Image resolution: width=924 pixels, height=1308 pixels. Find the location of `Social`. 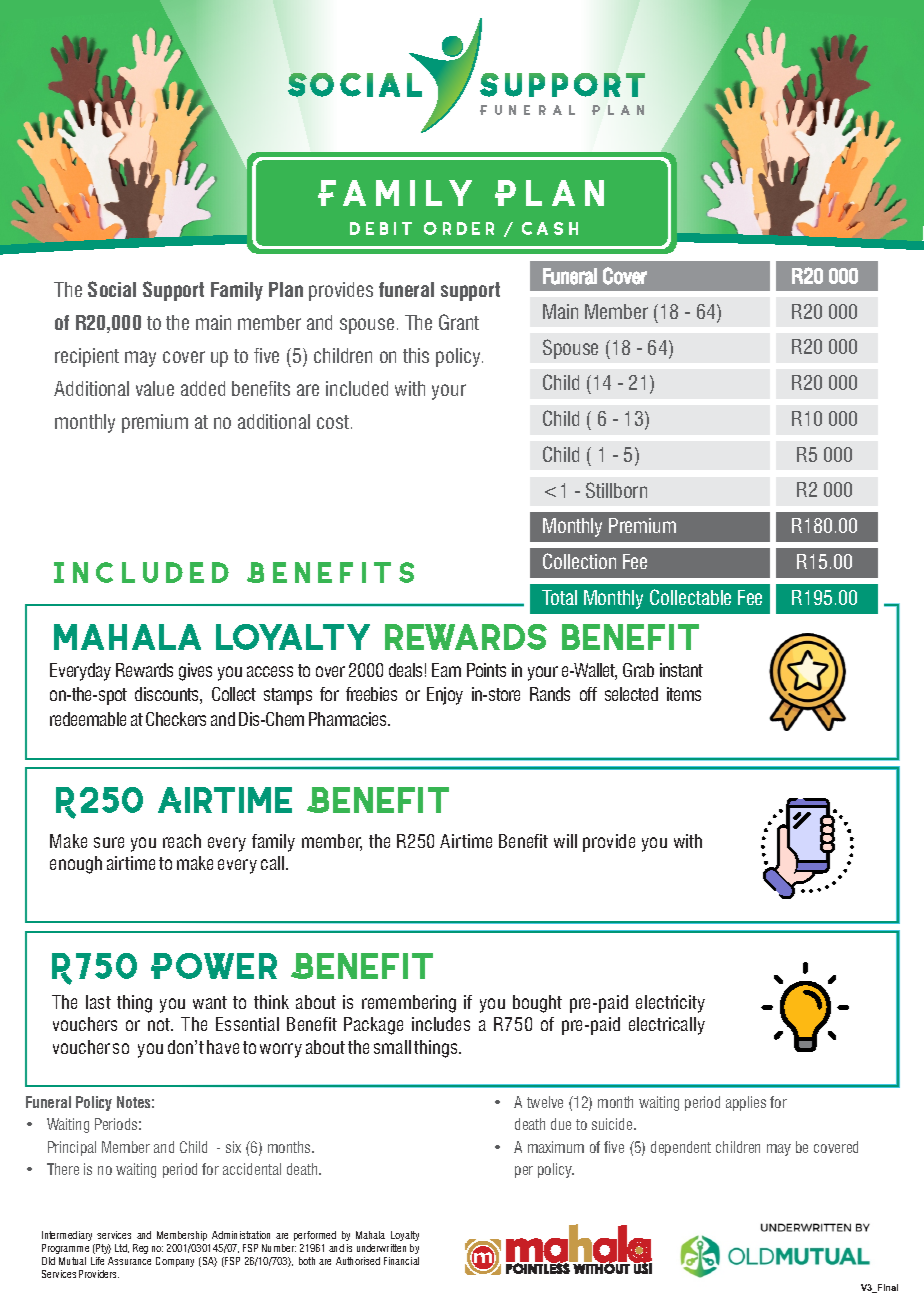

Social is located at coordinates (112, 289).
